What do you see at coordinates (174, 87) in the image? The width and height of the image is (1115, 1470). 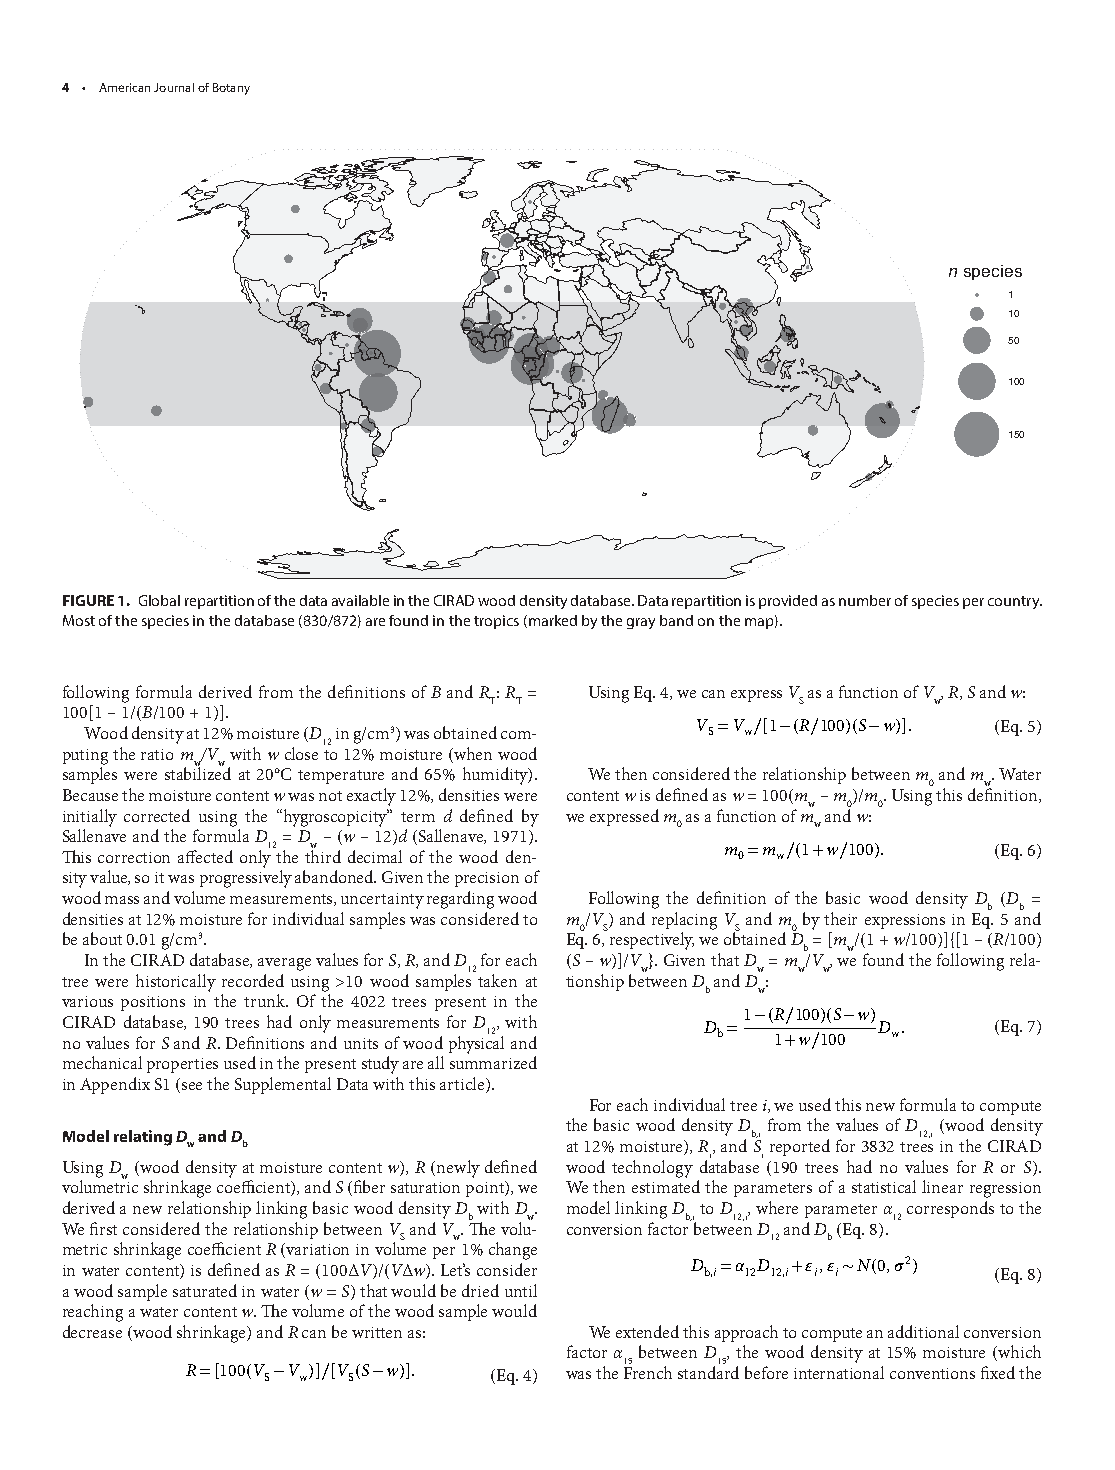 I see `Journal` at bounding box center [174, 87].
